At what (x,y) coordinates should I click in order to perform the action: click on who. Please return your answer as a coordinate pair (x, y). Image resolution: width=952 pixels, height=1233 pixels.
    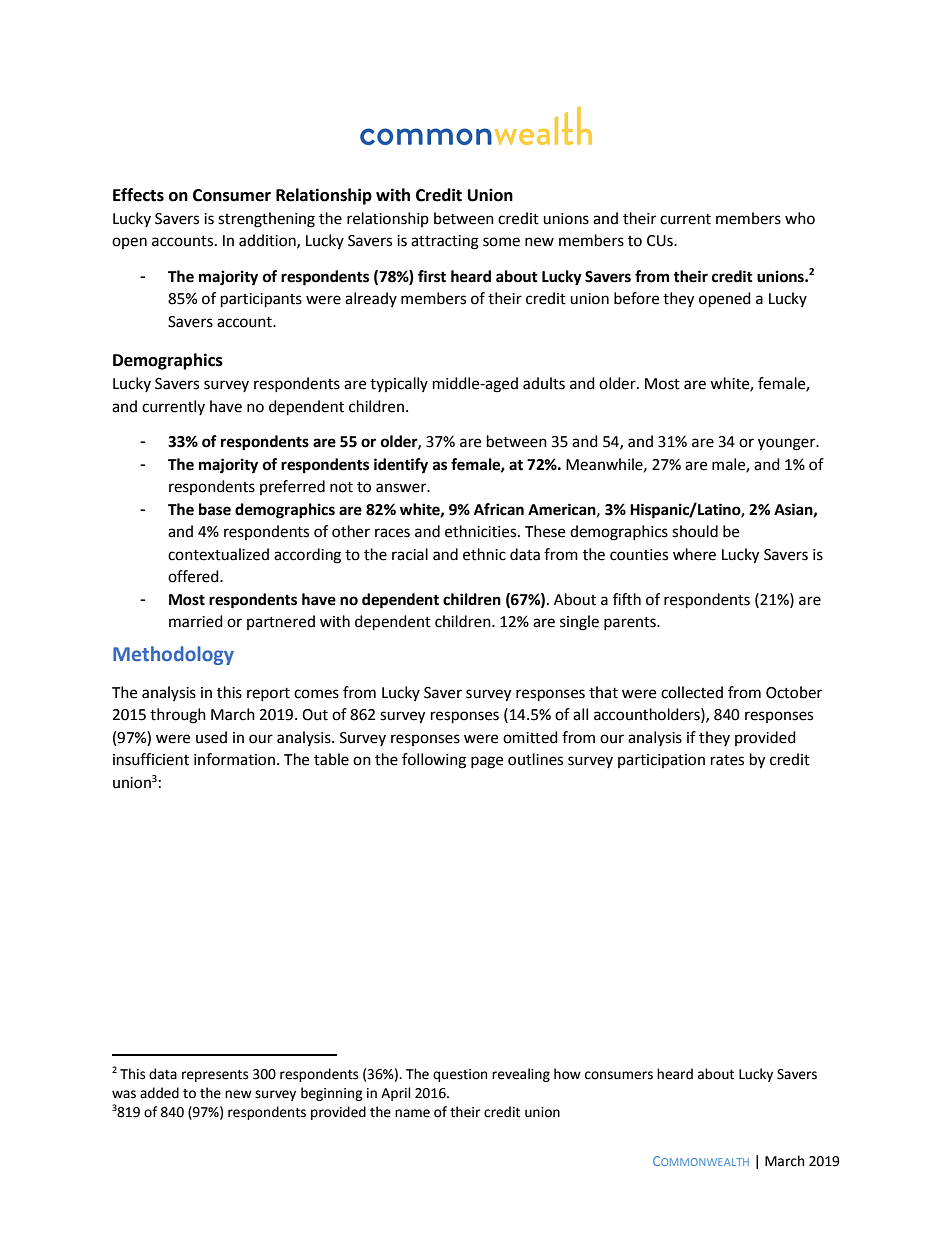
    Looking at the image, I should click on (800, 218).
